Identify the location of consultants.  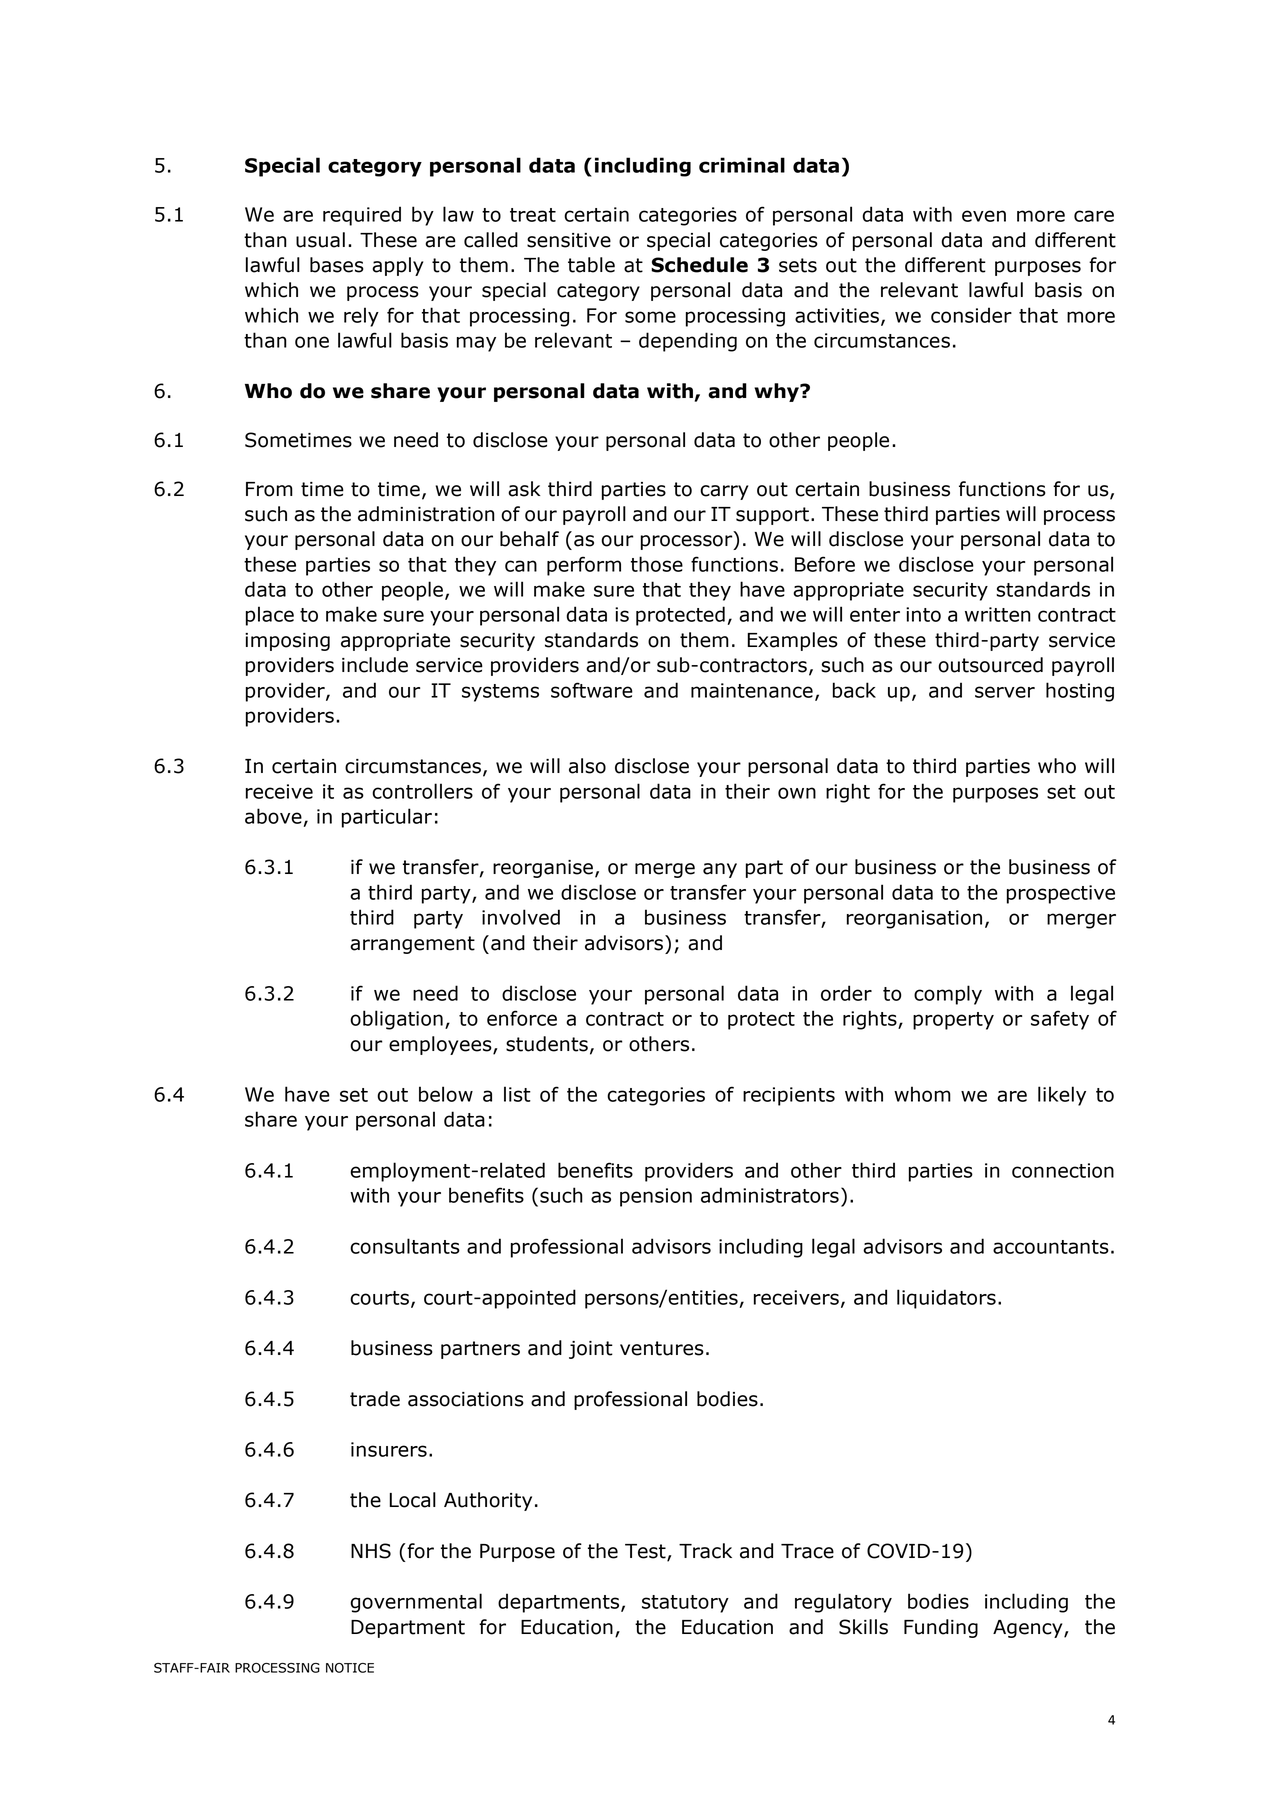
(405, 1246).
